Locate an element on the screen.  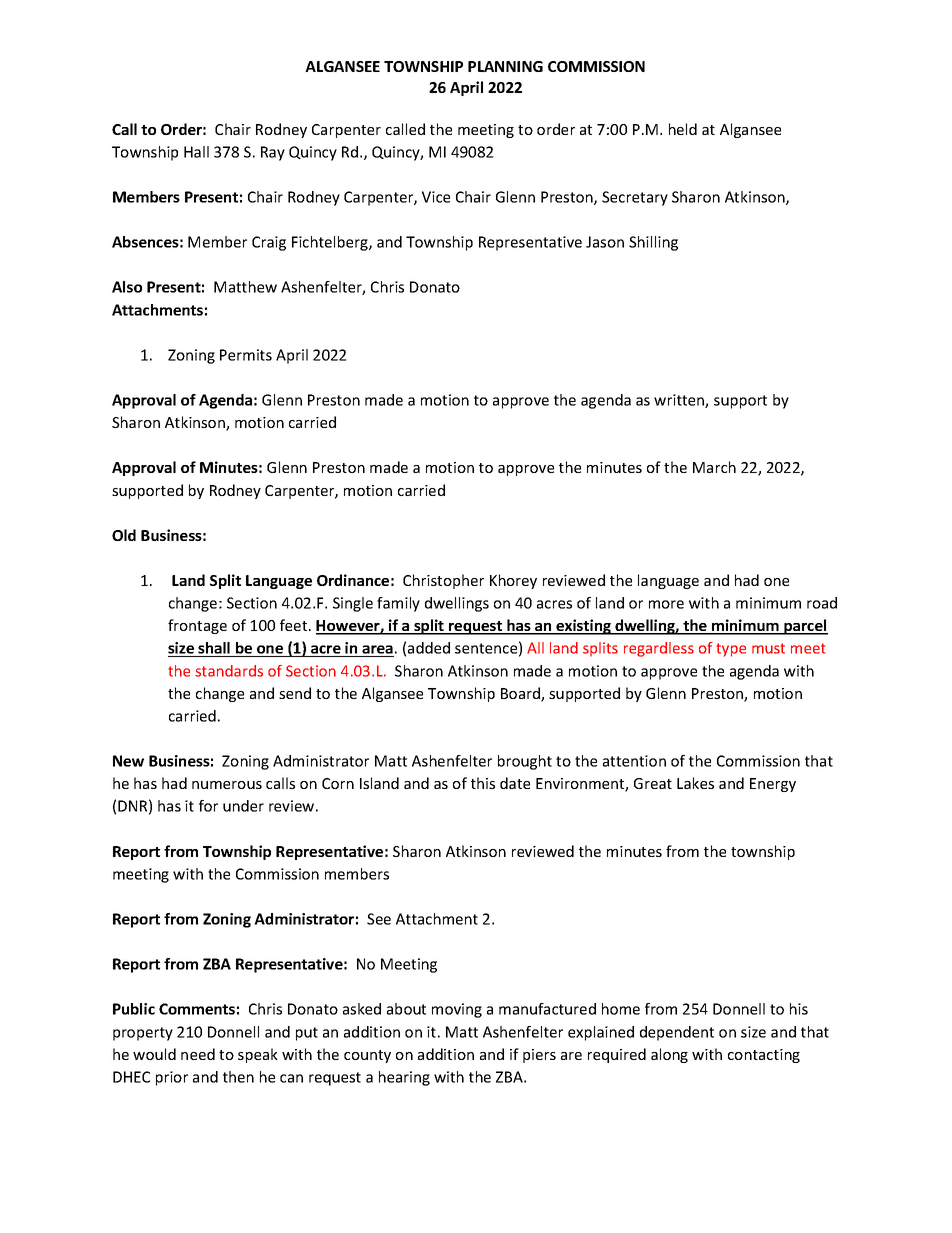
held is located at coordinates (683, 129).
